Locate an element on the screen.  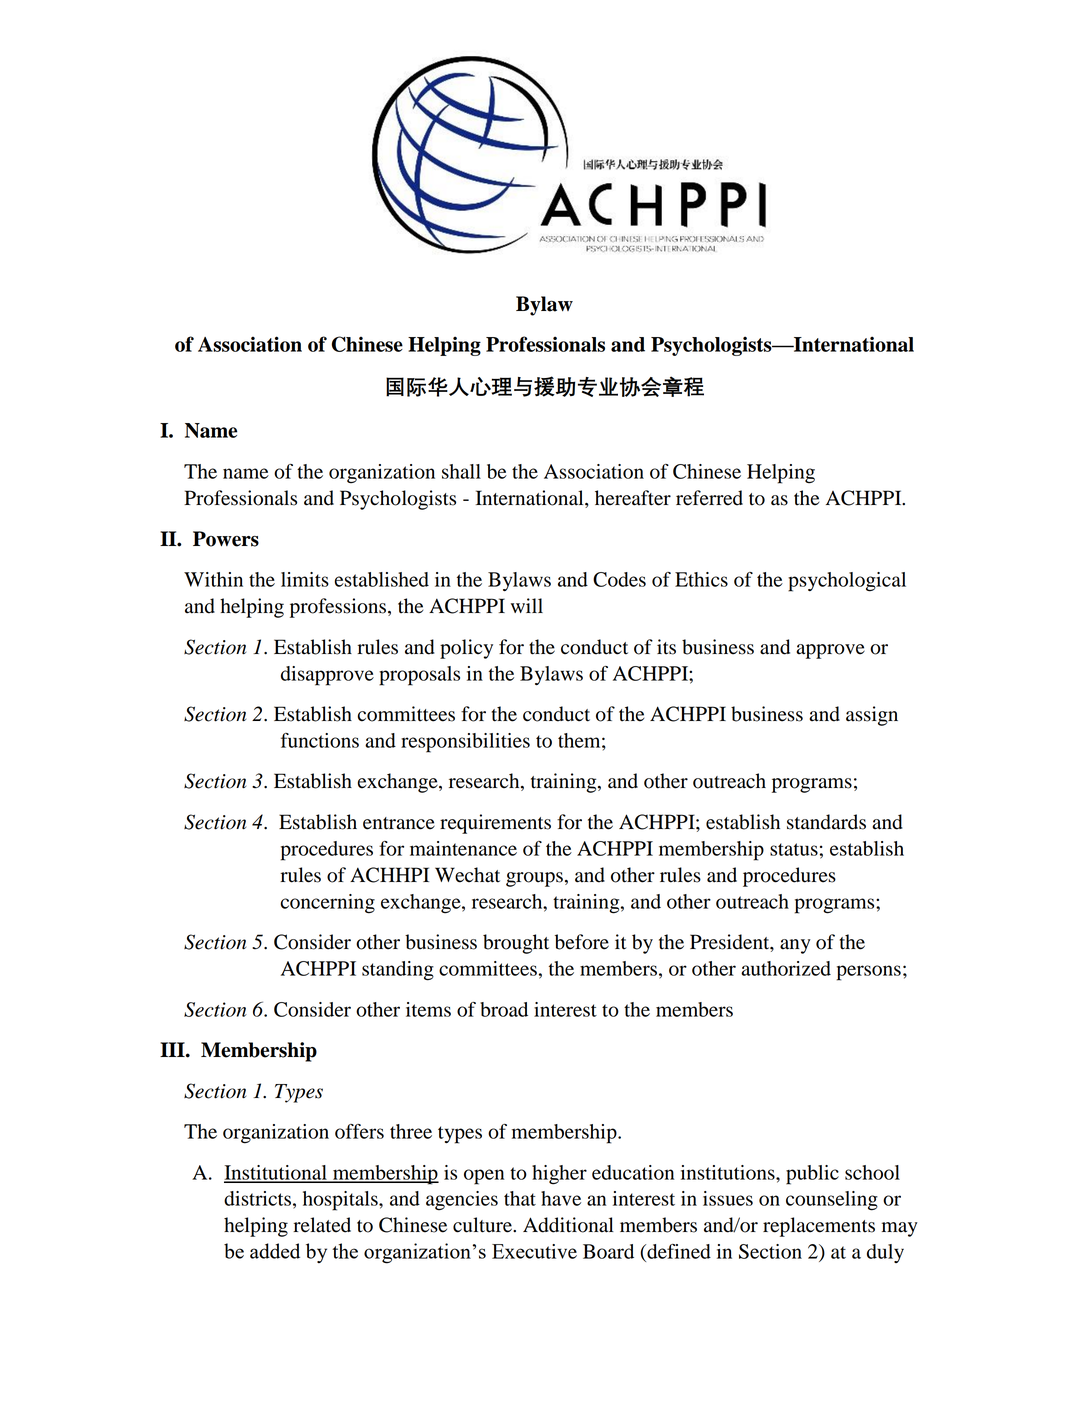
replacements is located at coordinates (819, 1227).
